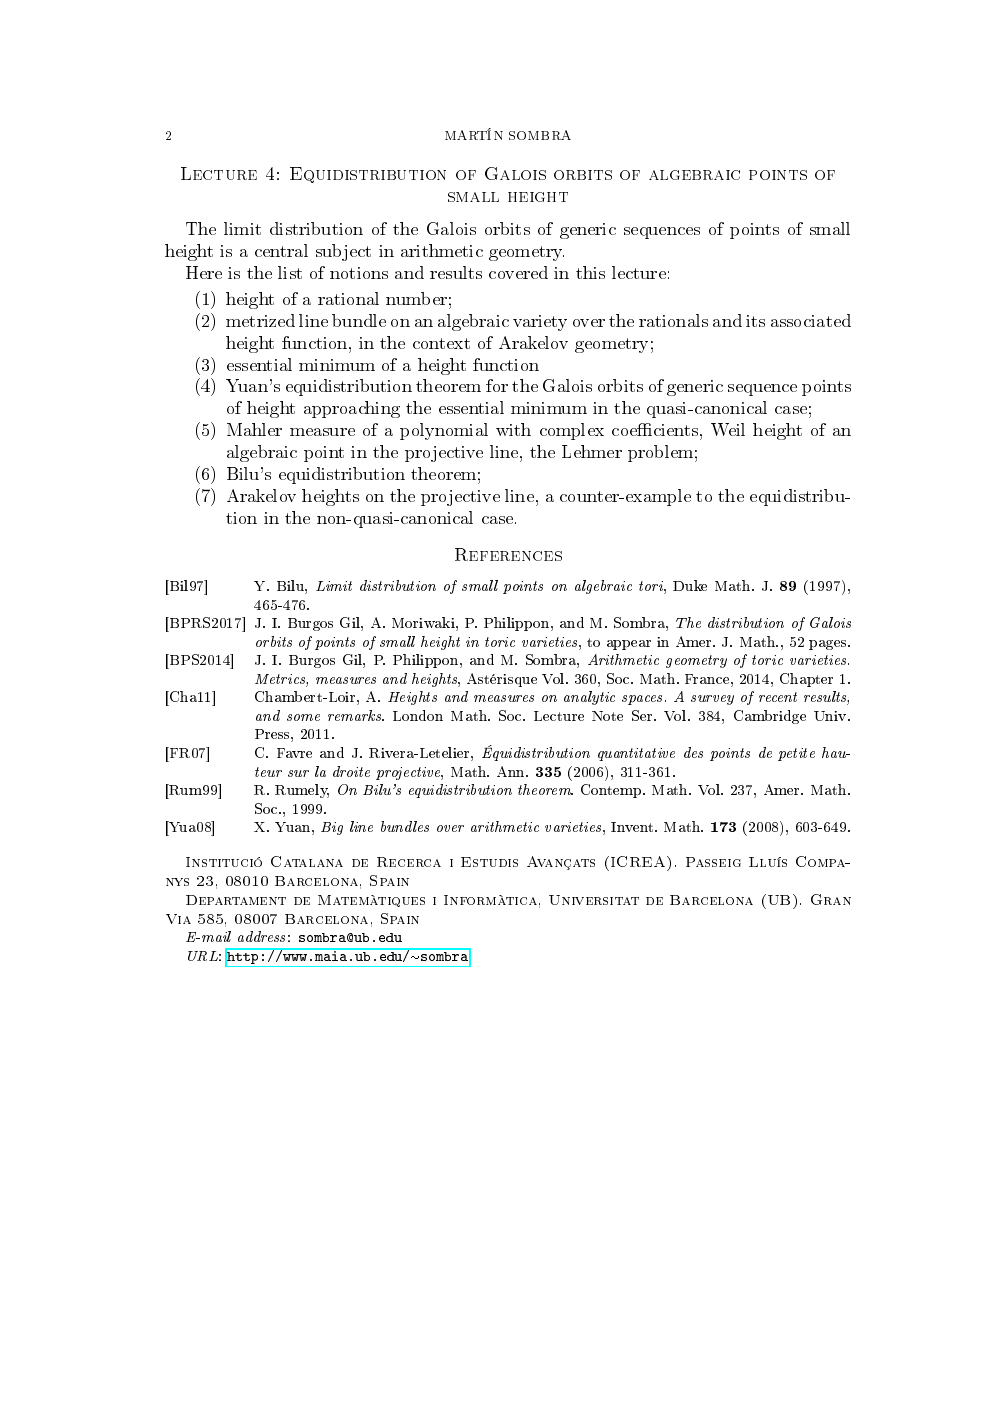  Describe the element at coordinates (303, 717) in the screenshot. I see `some` at that location.
